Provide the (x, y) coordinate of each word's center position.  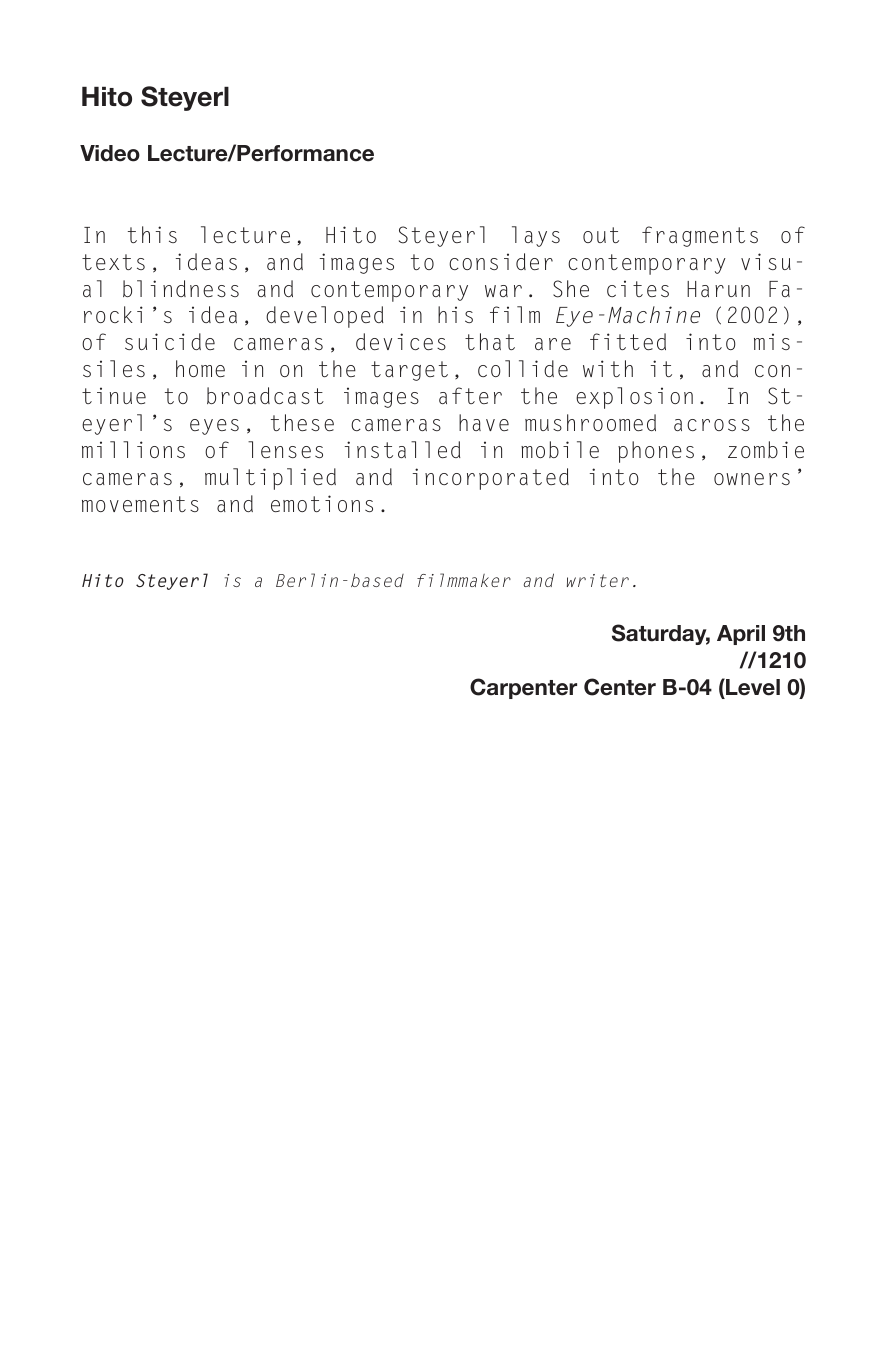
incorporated (491, 479)
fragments (700, 236)
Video (110, 153)
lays (536, 236)
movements (140, 504)
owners (752, 479)
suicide (170, 341)
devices (401, 341)
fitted (628, 341)
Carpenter (523, 688)
